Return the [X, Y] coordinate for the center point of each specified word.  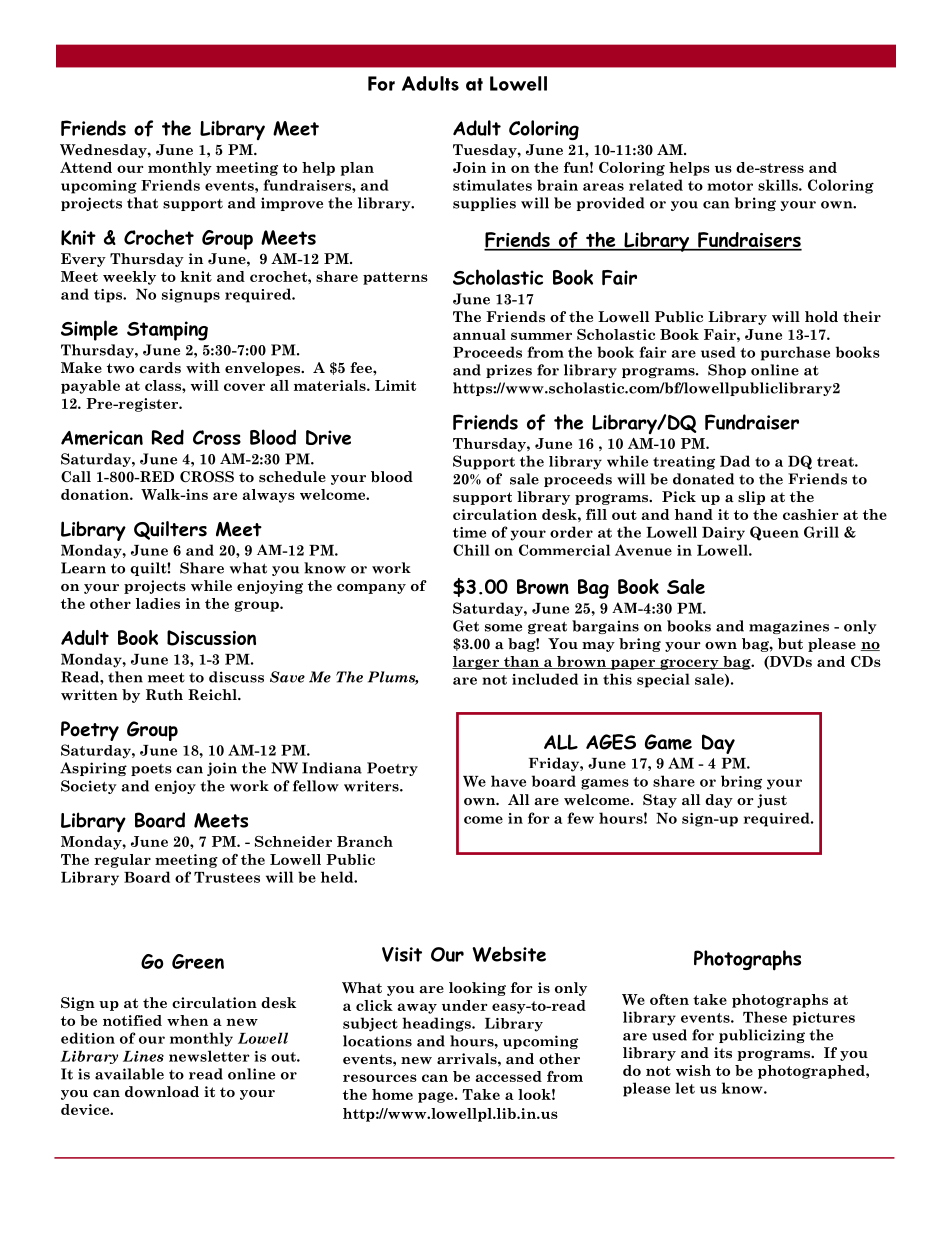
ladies [158, 603]
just [772, 801]
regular [122, 861]
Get [466, 626]
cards [160, 368]
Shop [727, 371]
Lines [143, 1056]
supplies [484, 204]
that [142, 203]
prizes [509, 371]
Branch [365, 841]
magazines [789, 627]
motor [730, 186]
